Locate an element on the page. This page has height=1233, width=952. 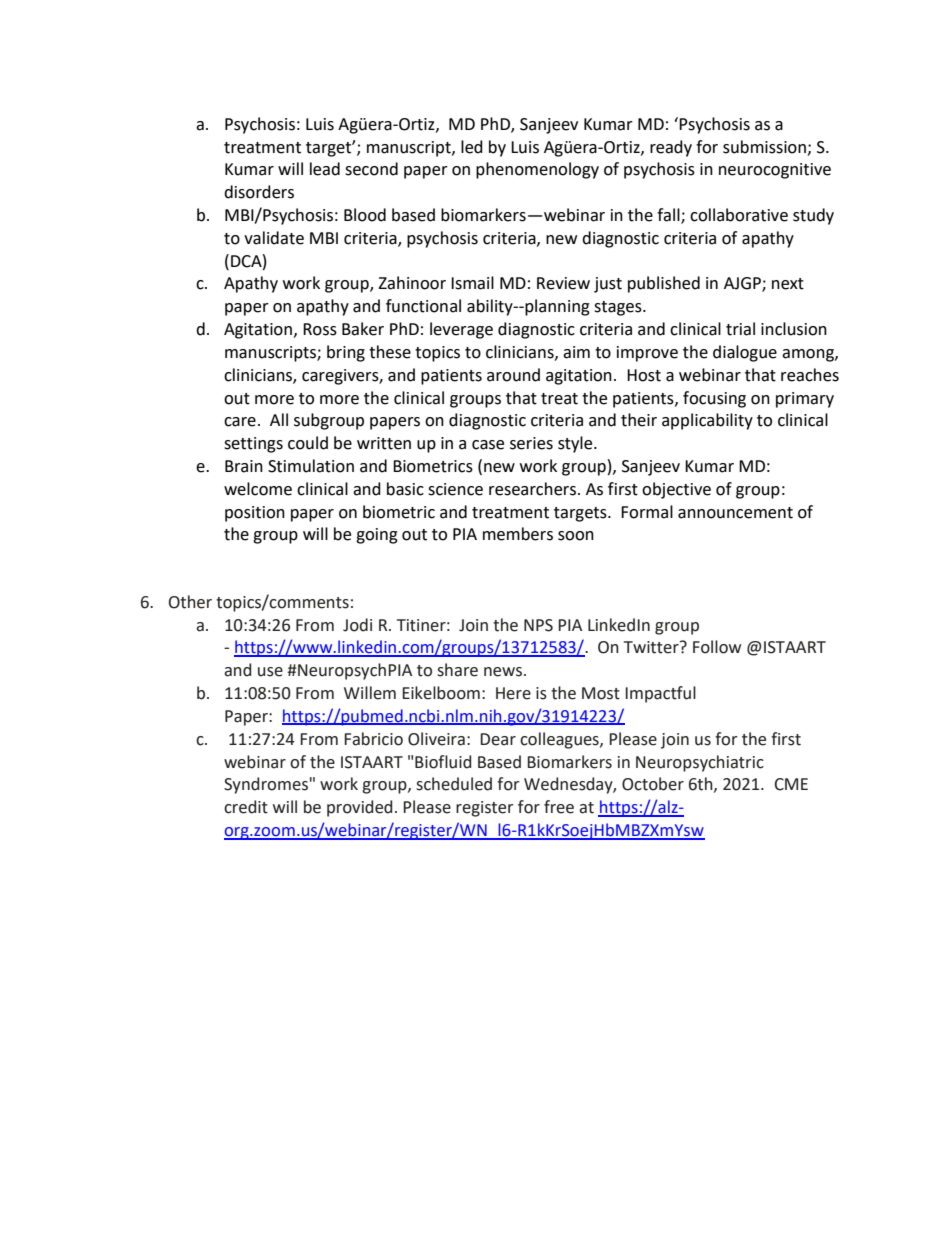
disorders is located at coordinates (259, 192).
